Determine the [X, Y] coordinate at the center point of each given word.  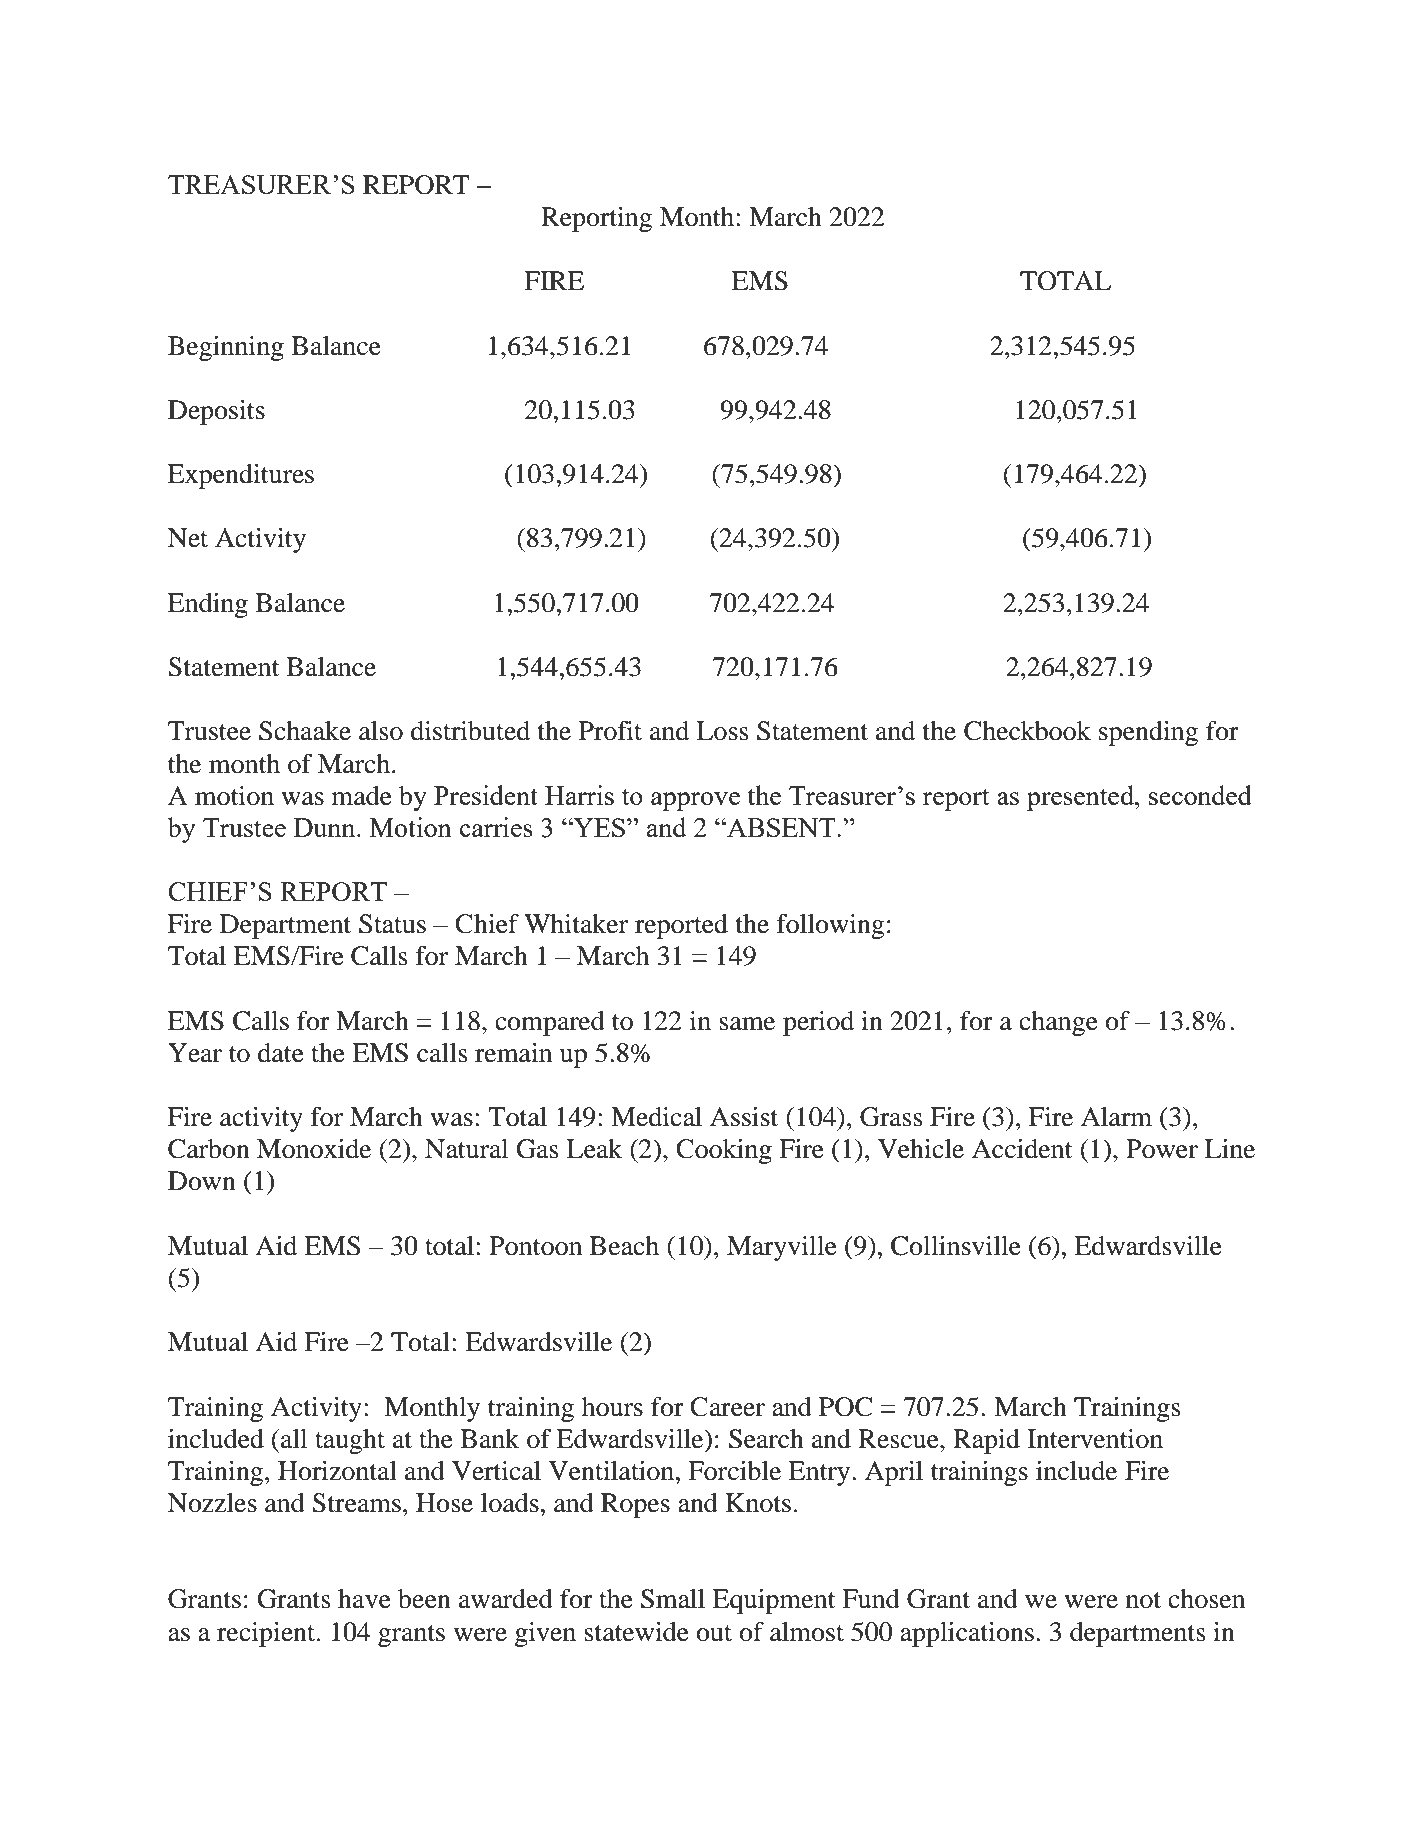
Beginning [226, 348]
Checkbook [1027, 731]
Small [673, 1599]
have [364, 1599]
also [381, 731]
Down [202, 1181]
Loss [722, 731]
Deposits [216, 412]
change [1058, 1023]
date [281, 1053]
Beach [624, 1246]
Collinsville [956, 1246]
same [747, 1024]
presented [1082, 798]
